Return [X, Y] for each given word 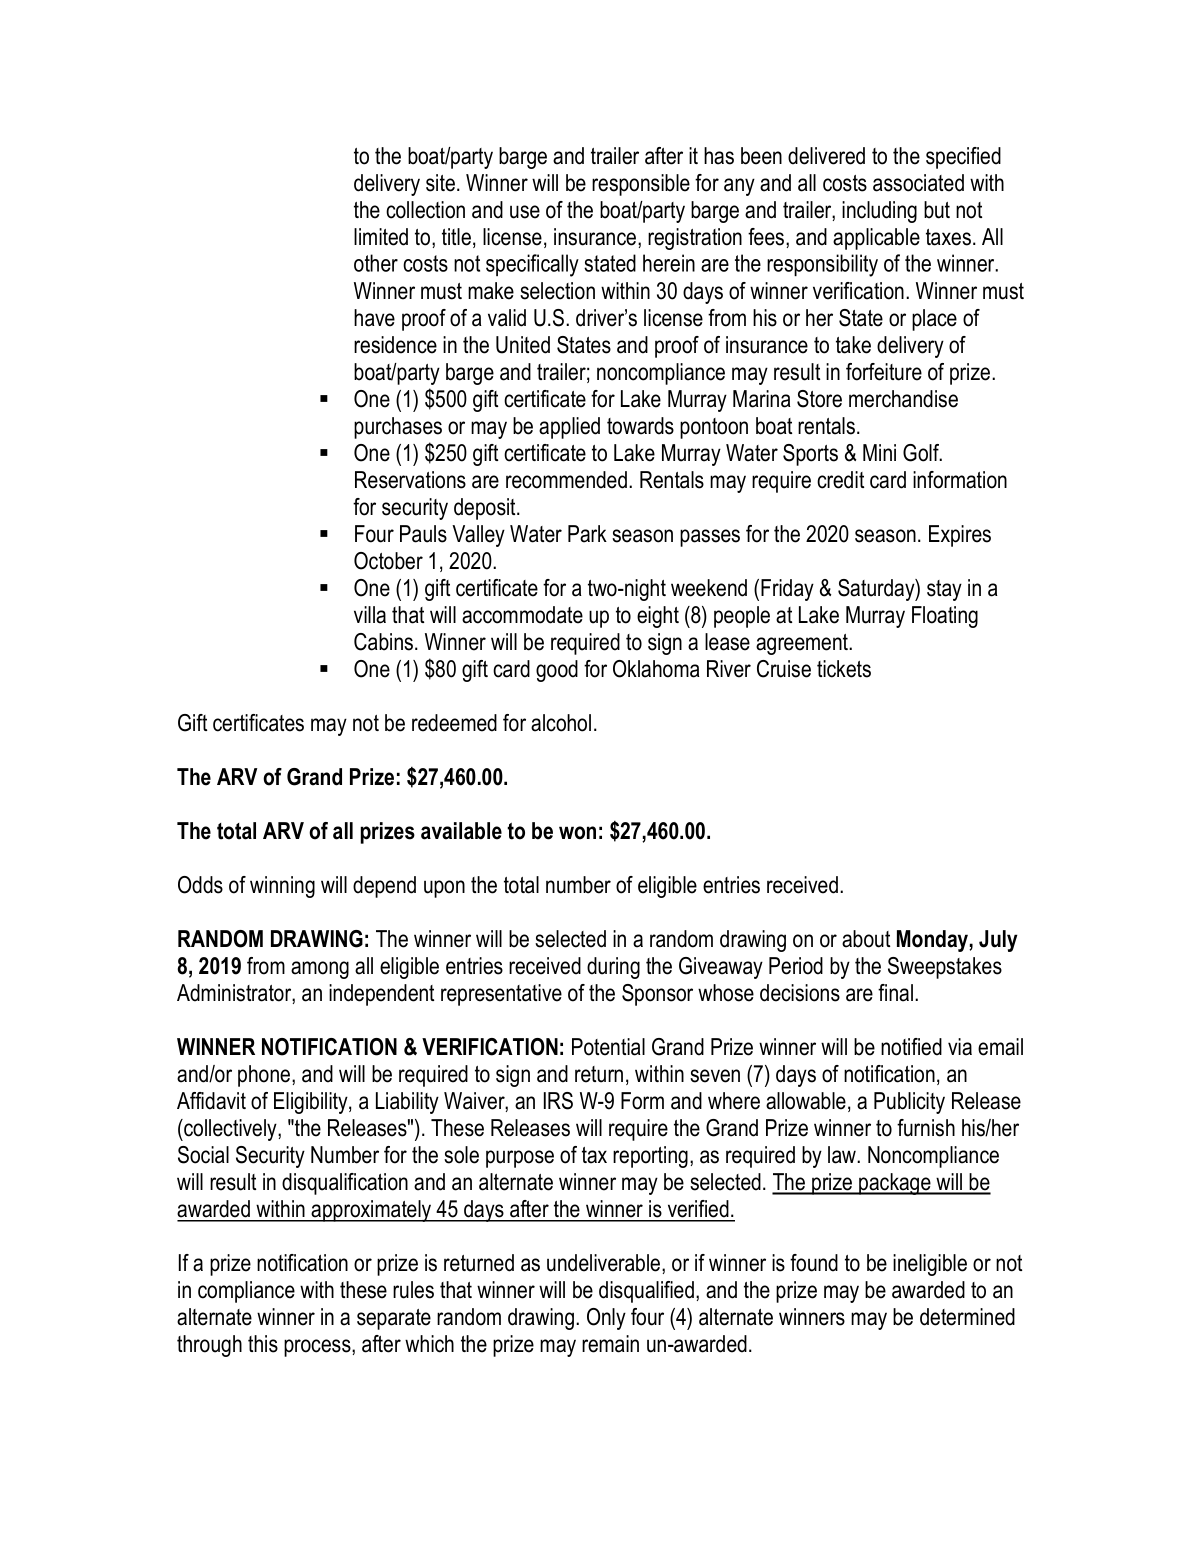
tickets [844, 669]
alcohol [561, 723]
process [318, 1348]
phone [265, 1076]
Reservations [410, 480]
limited [381, 237]
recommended [566, 480]
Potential [608, 1047]
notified [911, 1047]
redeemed [454, 723]
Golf [922, 453]
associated [918, 183]
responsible [641, 185]
